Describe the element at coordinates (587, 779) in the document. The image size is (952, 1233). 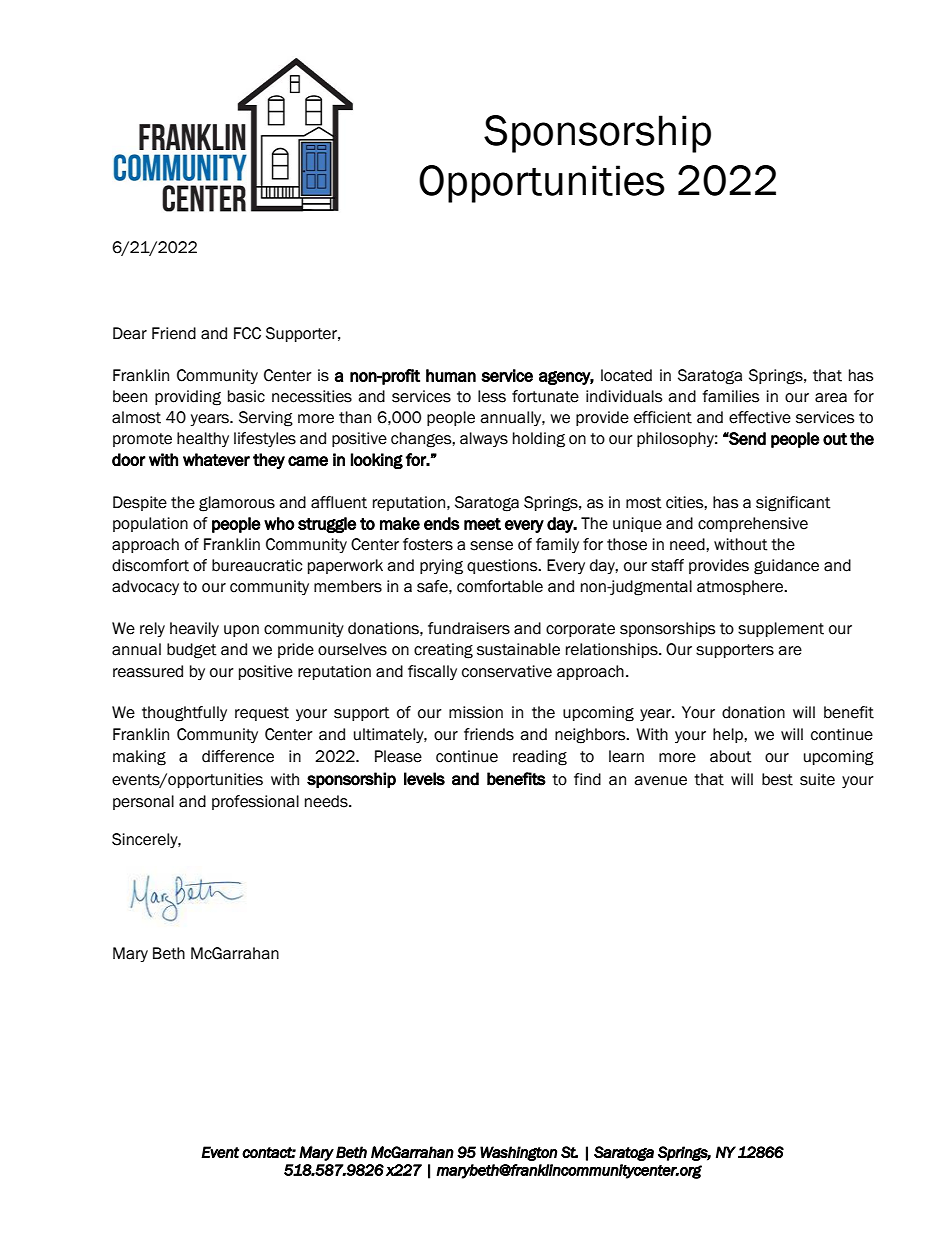
I see `find` at that location.
